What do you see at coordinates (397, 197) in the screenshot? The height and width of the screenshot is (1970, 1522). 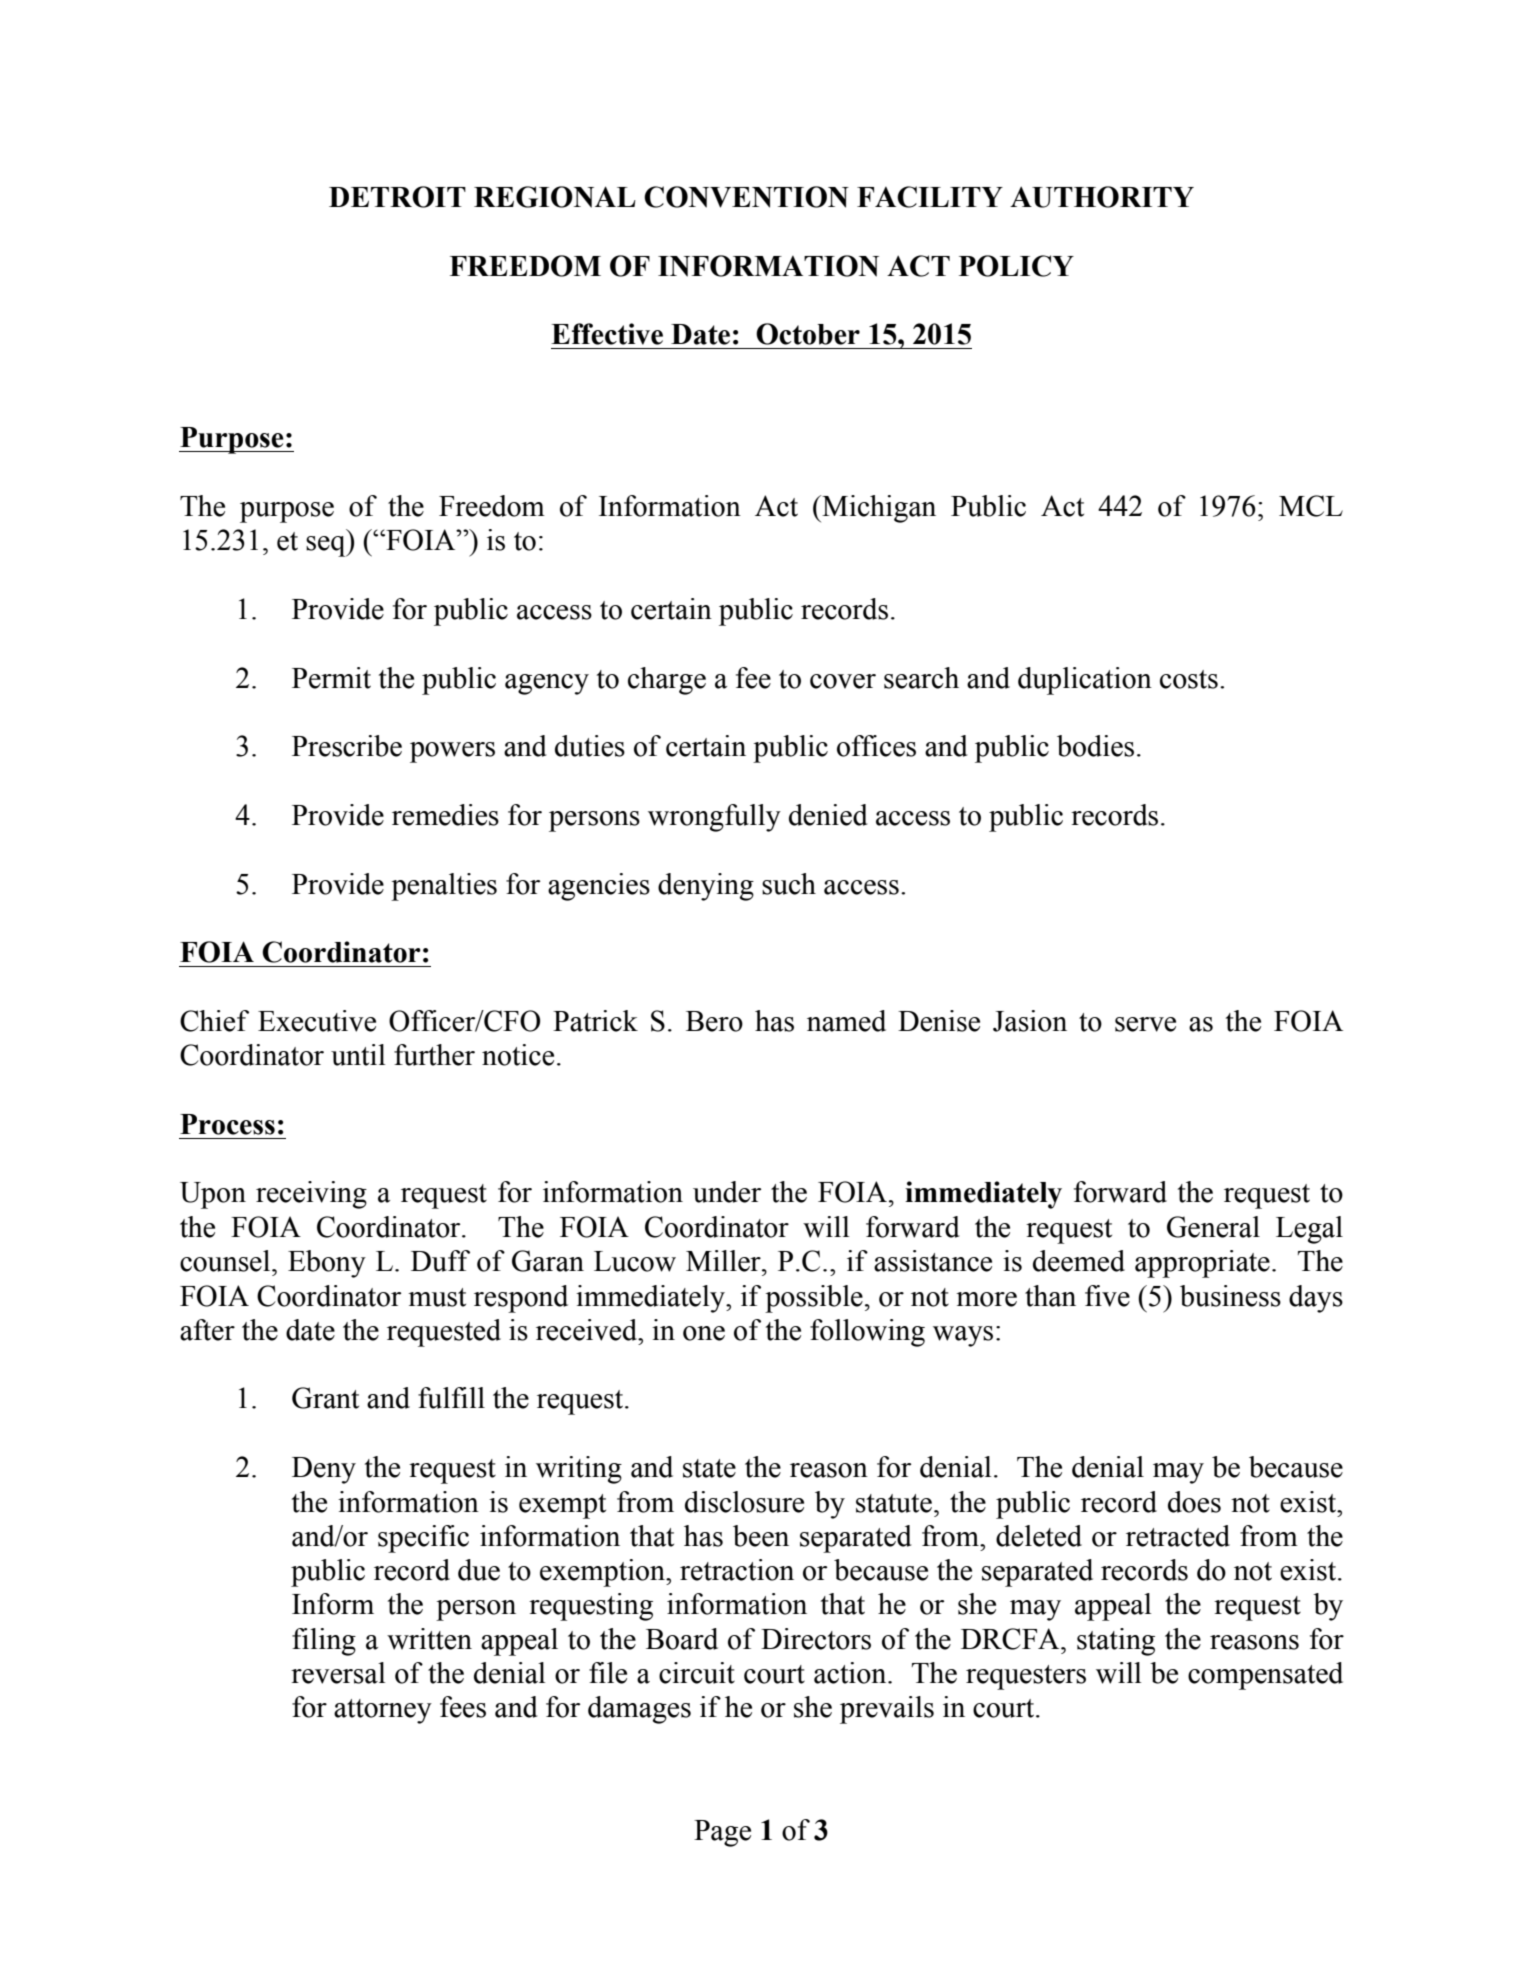 I see `DETROIT` at bounding box center [397, 197].
